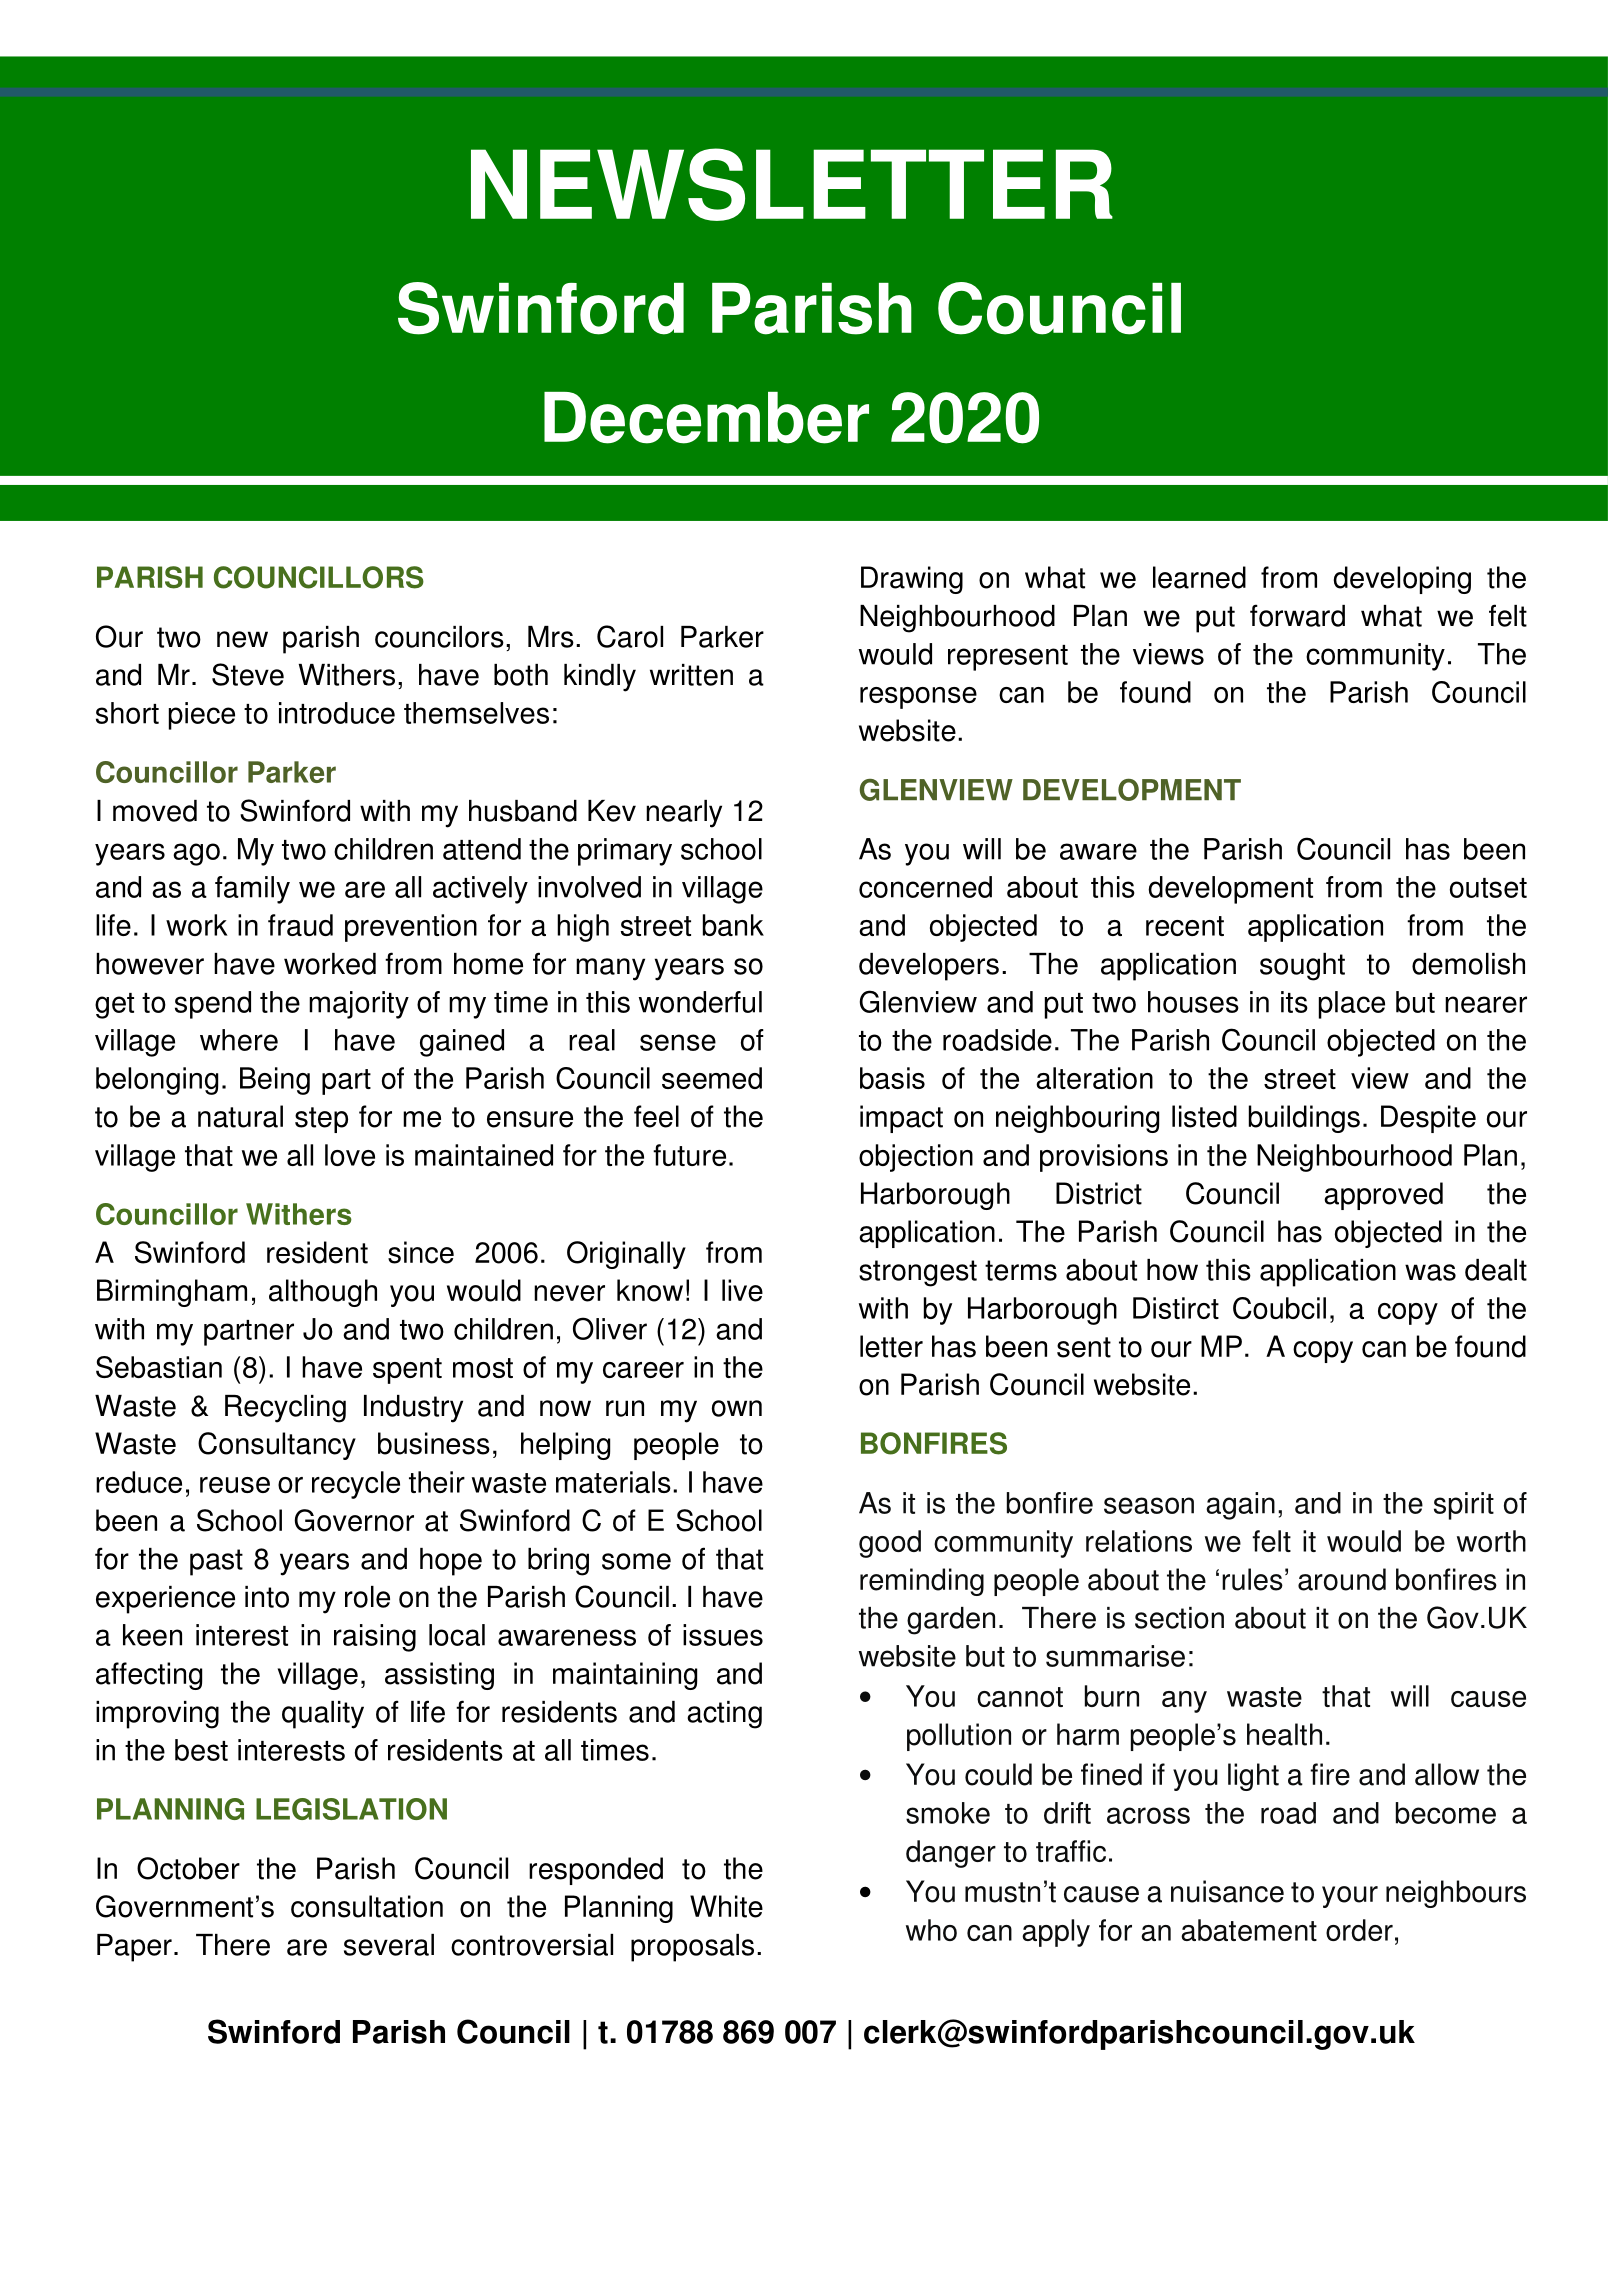  I want to click on basis, so click(892, 1078).
